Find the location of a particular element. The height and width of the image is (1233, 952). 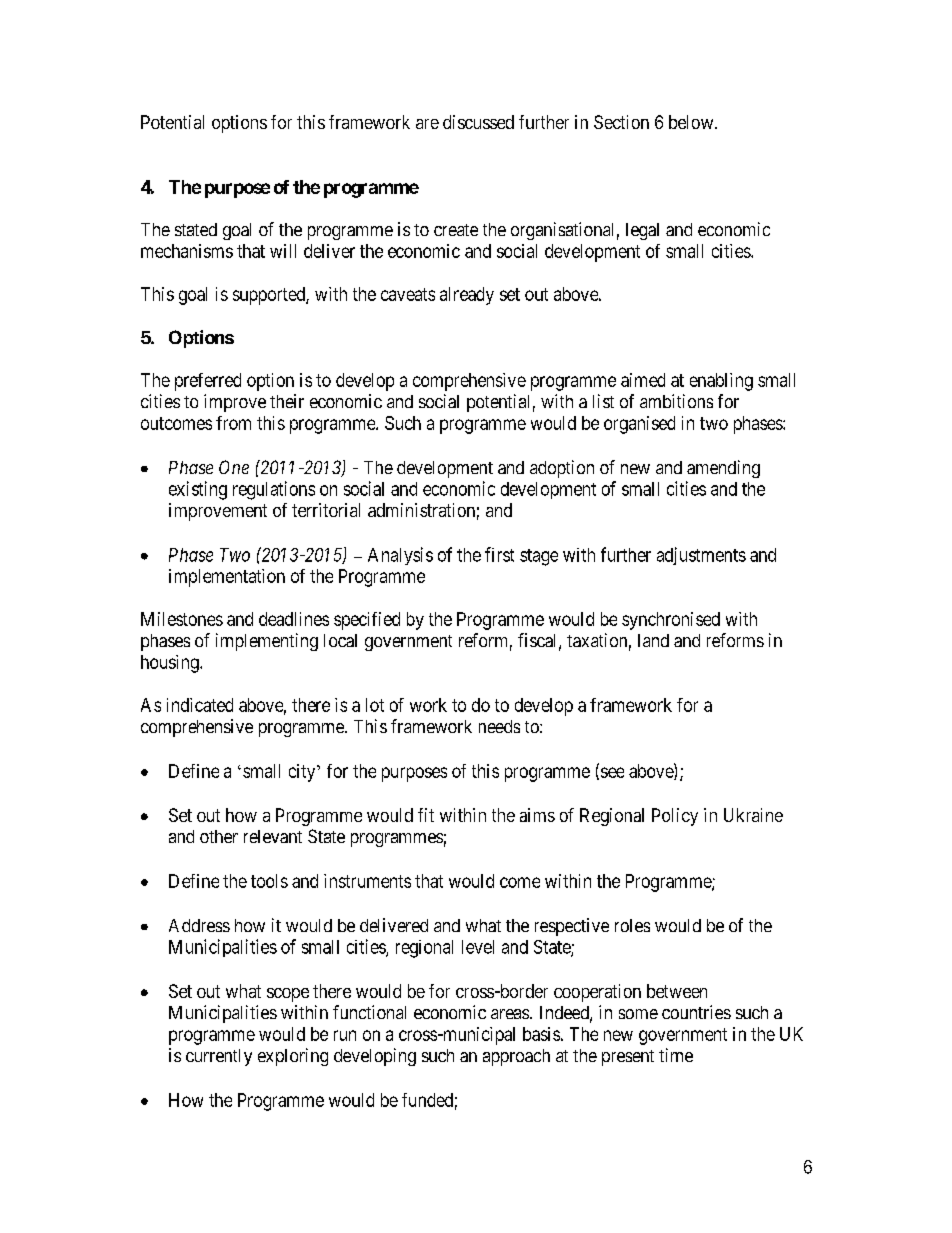

already is located at coordinates (467, 296).
